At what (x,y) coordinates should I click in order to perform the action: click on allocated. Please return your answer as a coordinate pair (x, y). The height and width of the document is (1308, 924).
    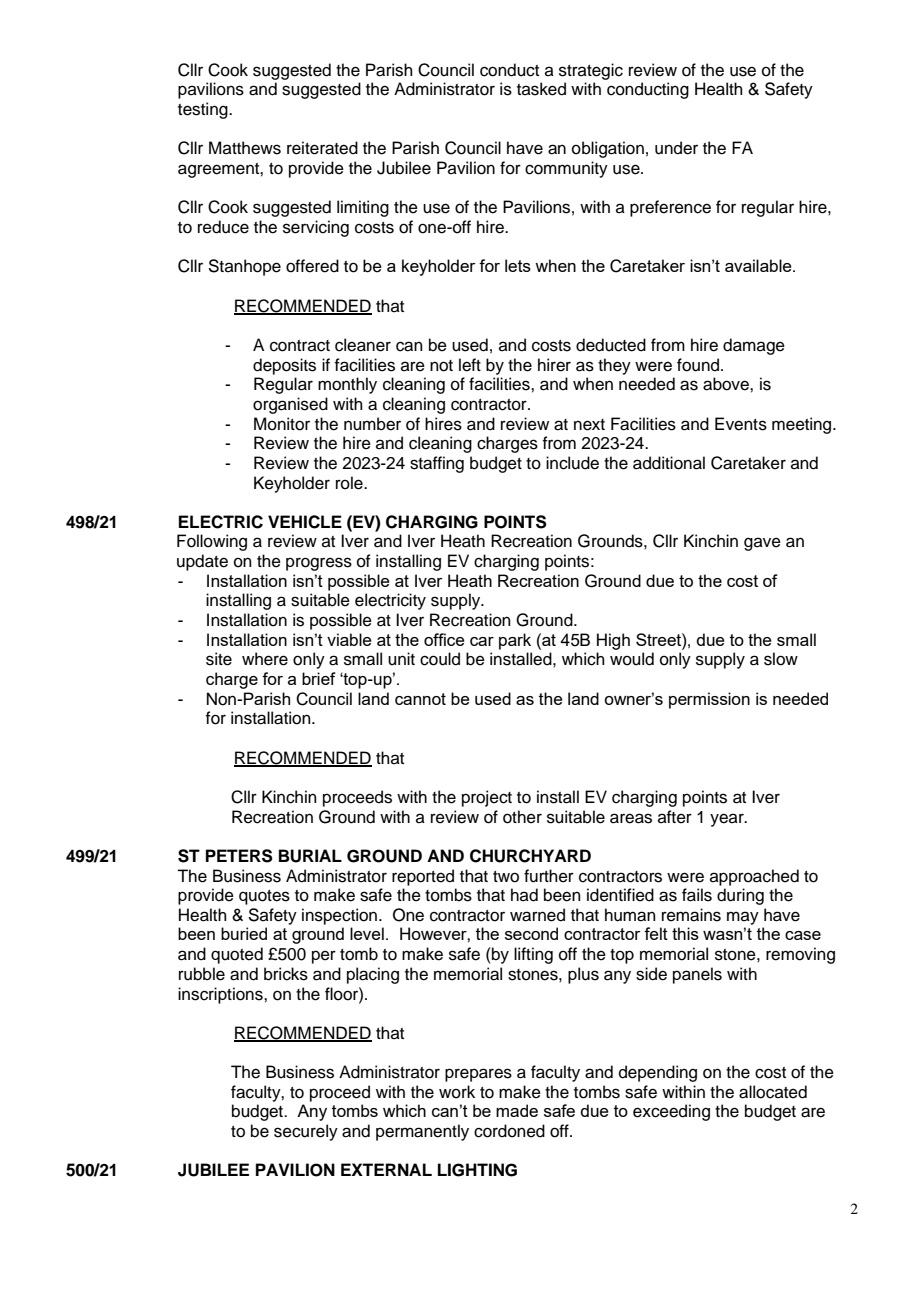
    Looking at the image, I should click on (773, 1092).
